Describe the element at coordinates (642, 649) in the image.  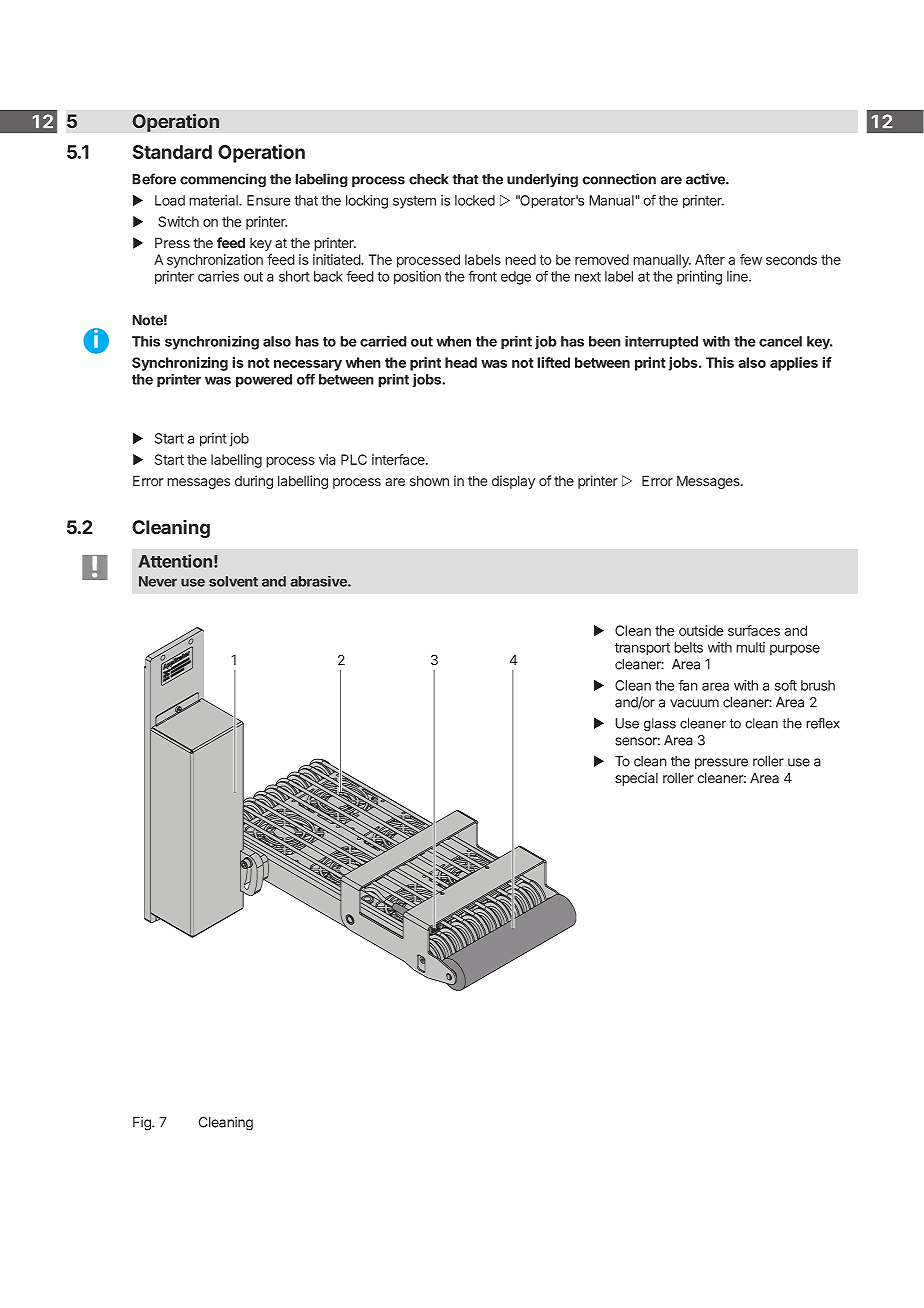
I see `transport` at that location.
